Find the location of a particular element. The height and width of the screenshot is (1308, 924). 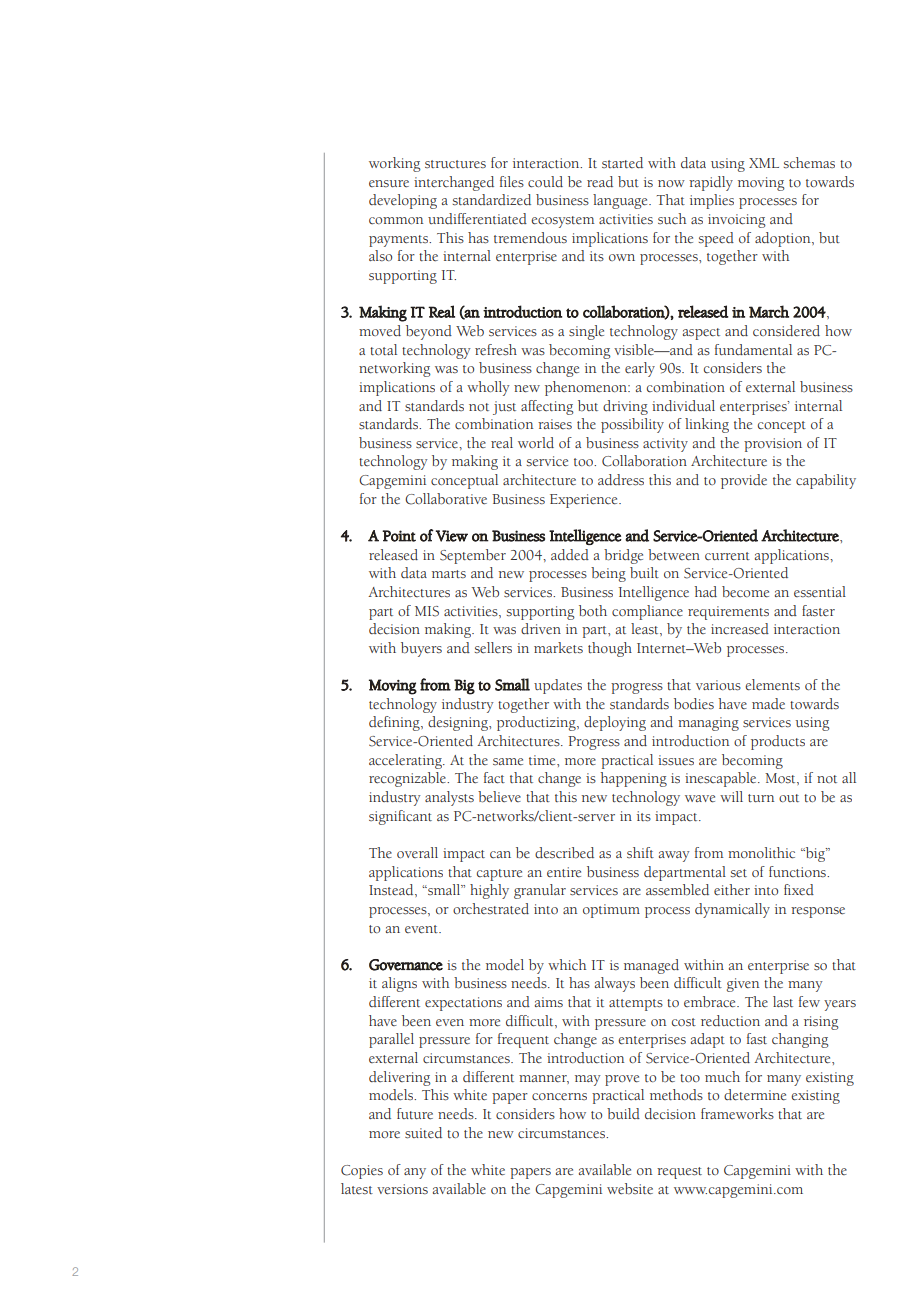

website is located at coordinates (630, 1188).
